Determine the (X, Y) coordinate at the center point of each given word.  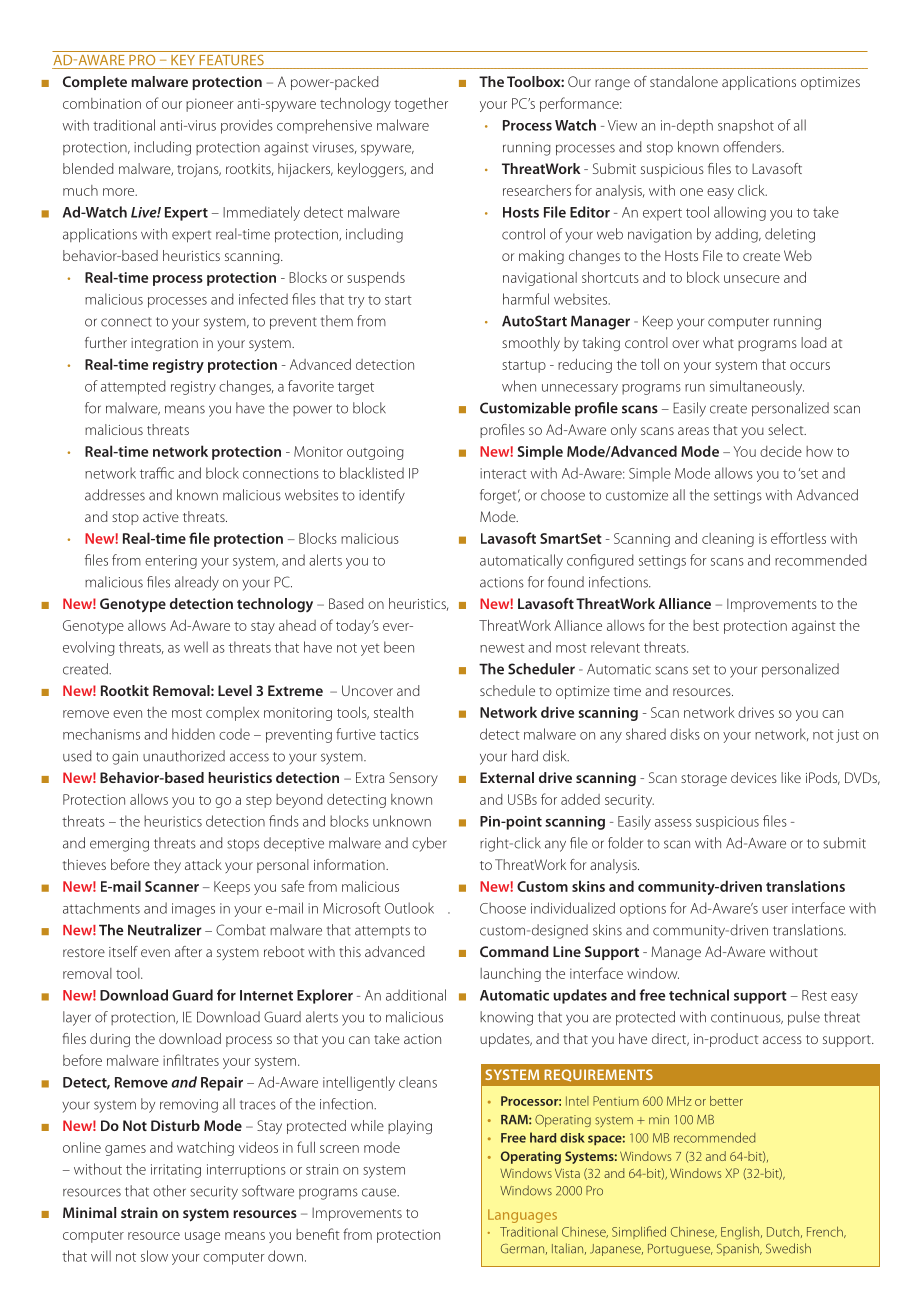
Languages (522, 1216)
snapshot (746, 126)
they (167, 866)
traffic (157, 473)
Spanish (739, 1249)
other (169, 1191)
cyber (429, 844)
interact (503, 473)
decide (781, 451)
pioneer (210, 105)
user (775, 910)
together (421, 104)
